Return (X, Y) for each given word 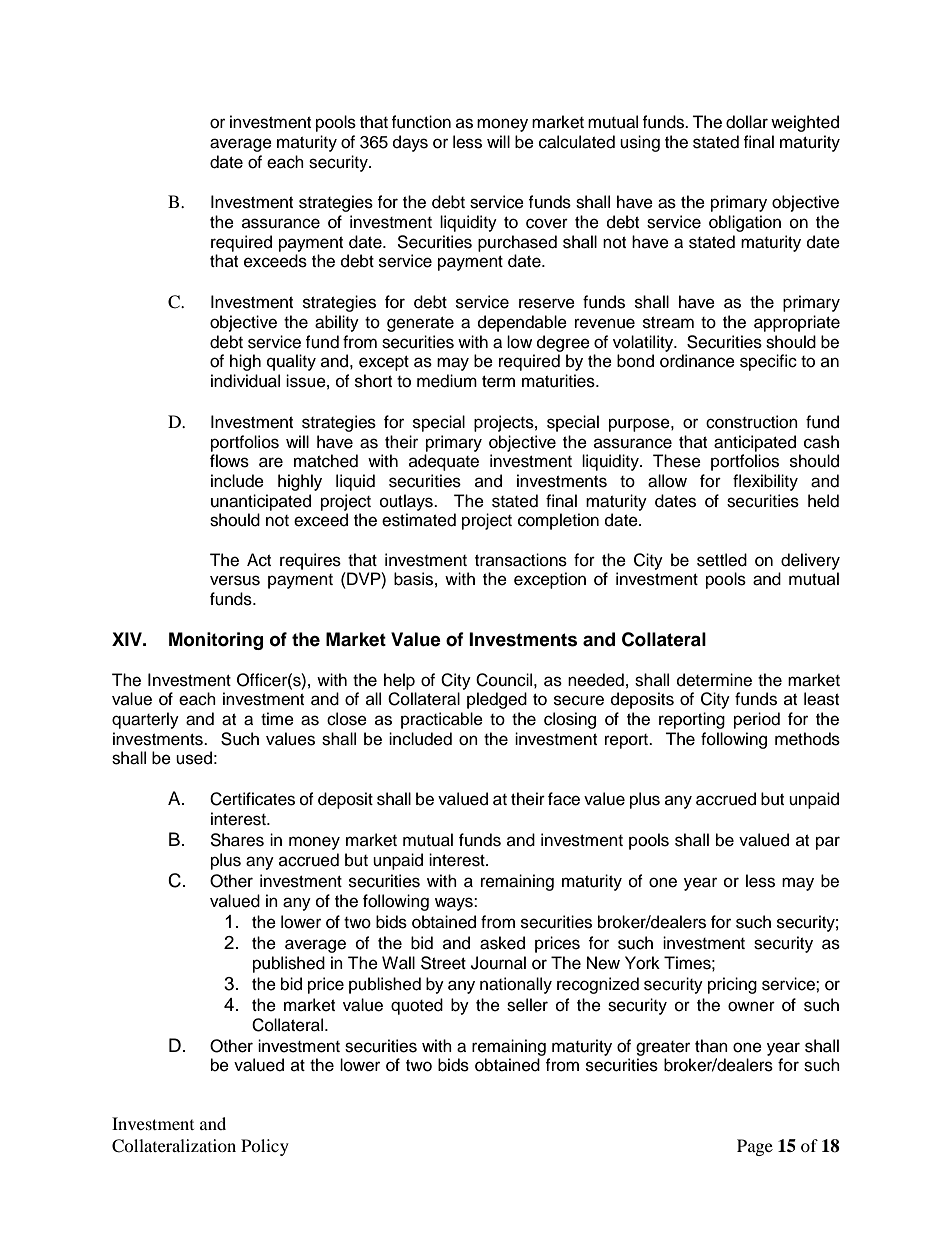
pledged (497, 700)
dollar (747, 122)
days (410, 143)
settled (722, 560)
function (421, 122)
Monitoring (216, 641)
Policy (265, 1147)
